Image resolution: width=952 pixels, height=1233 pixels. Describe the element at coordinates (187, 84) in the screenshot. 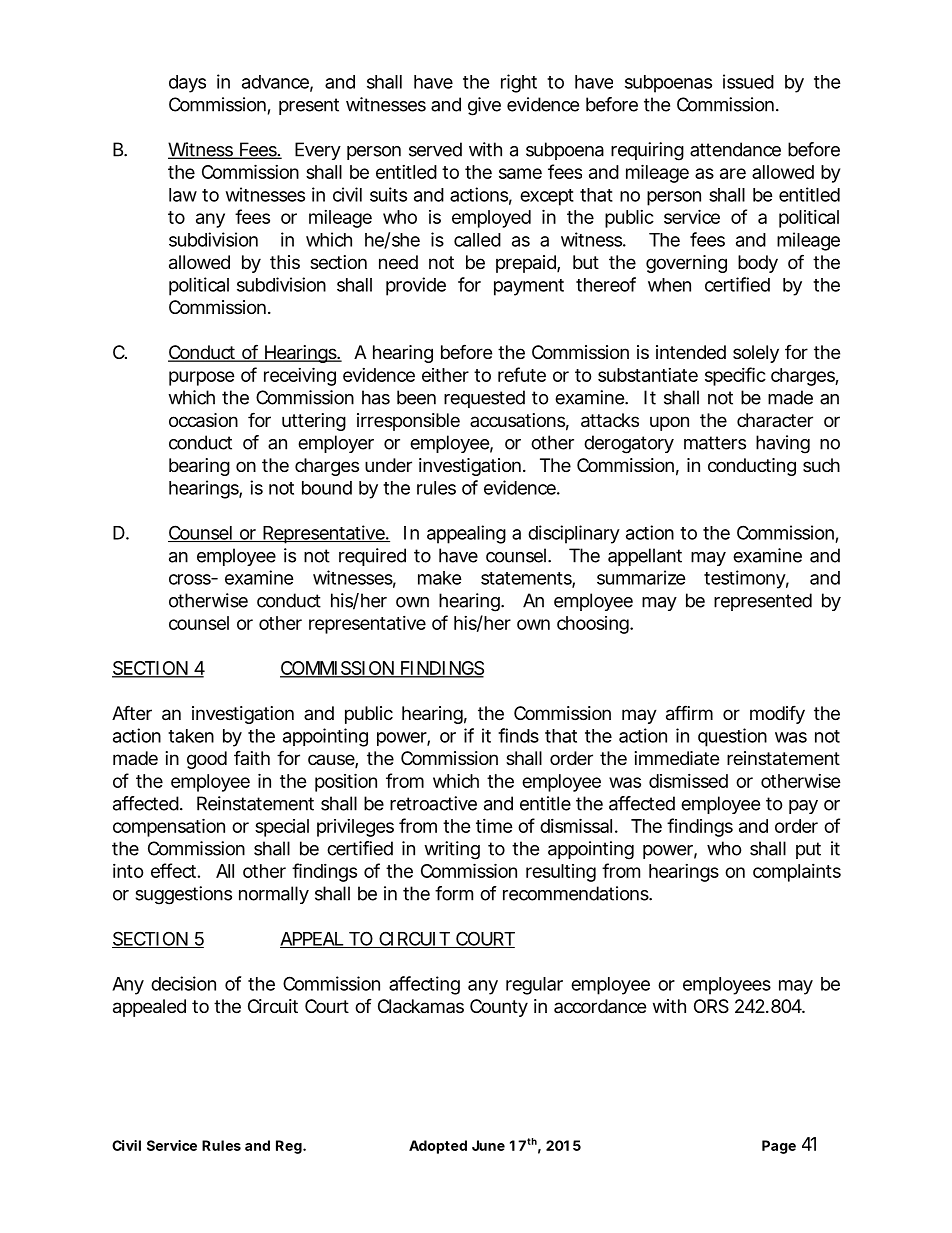

I see `days` at that location.
